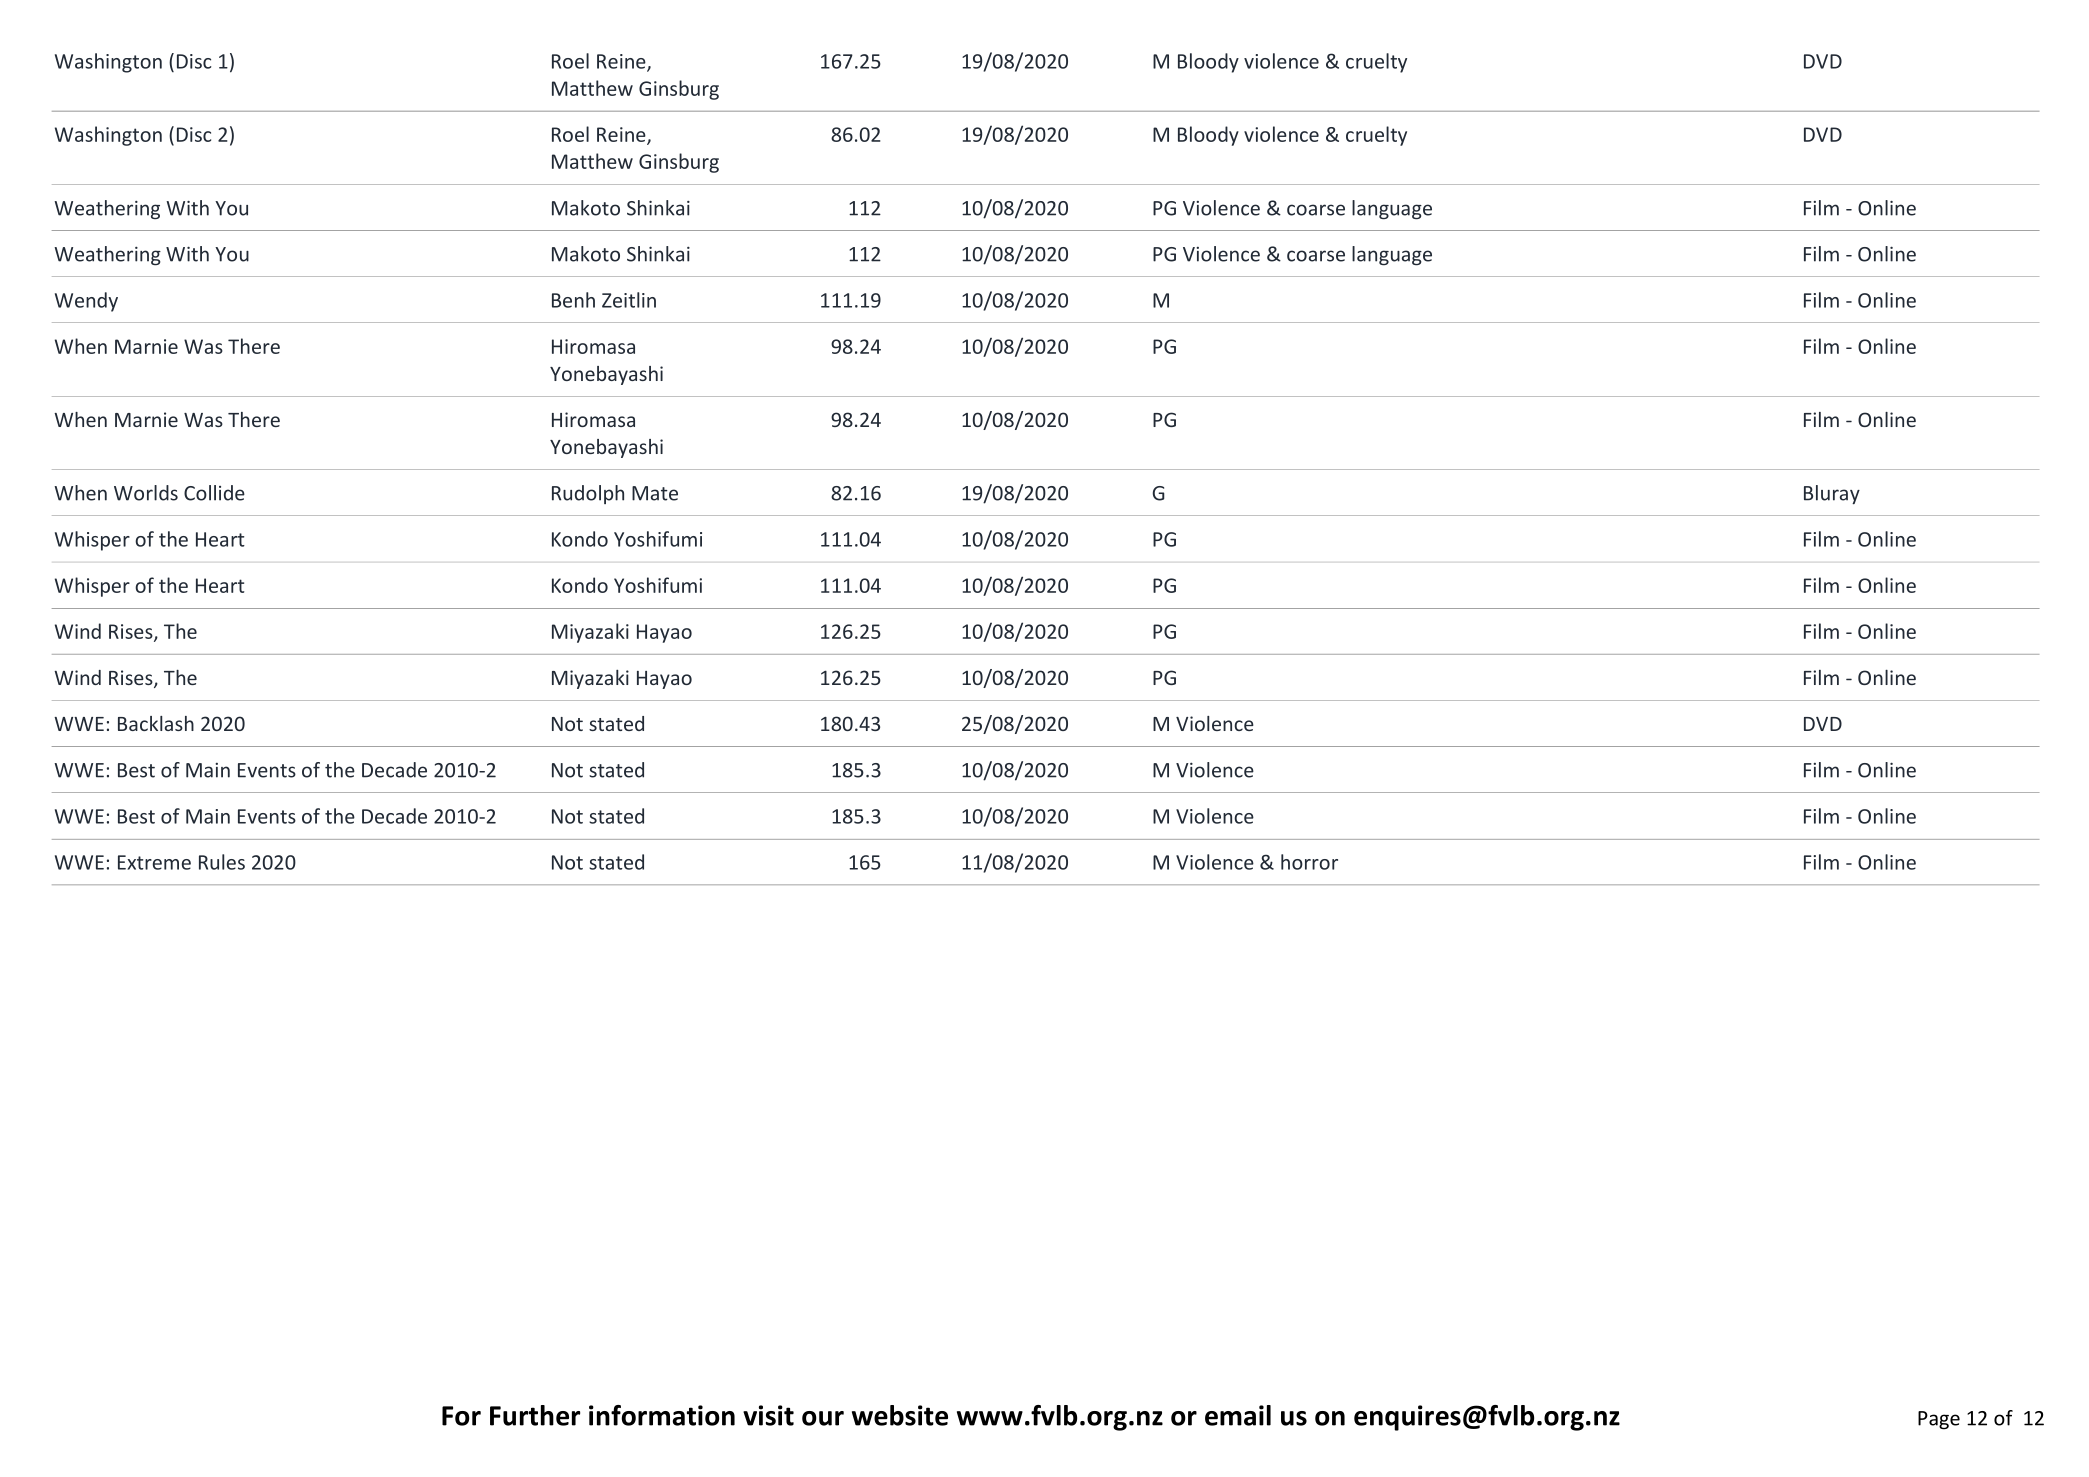 Image resolution: width=2089 pixels, height=1477 pixels. What do you see at coordinates (1309, 862) in the screenshot?
I see `horror` at bounding box center [1309, 862].
